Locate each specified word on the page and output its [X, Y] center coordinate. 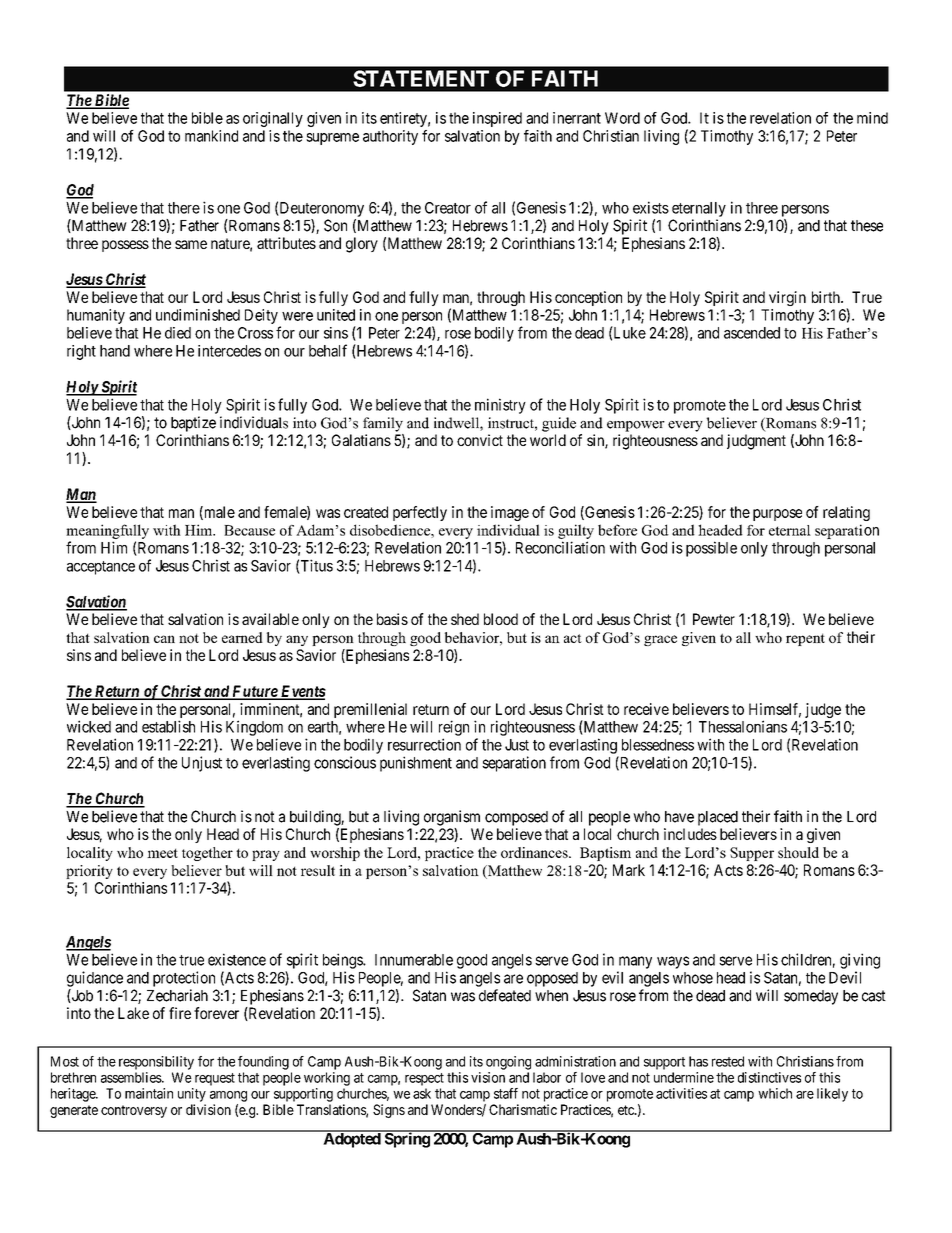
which [775, 1093]
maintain [149, 1093]
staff [506, 1093]
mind [872, 118]
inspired [497, 119]
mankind [211, 136]
